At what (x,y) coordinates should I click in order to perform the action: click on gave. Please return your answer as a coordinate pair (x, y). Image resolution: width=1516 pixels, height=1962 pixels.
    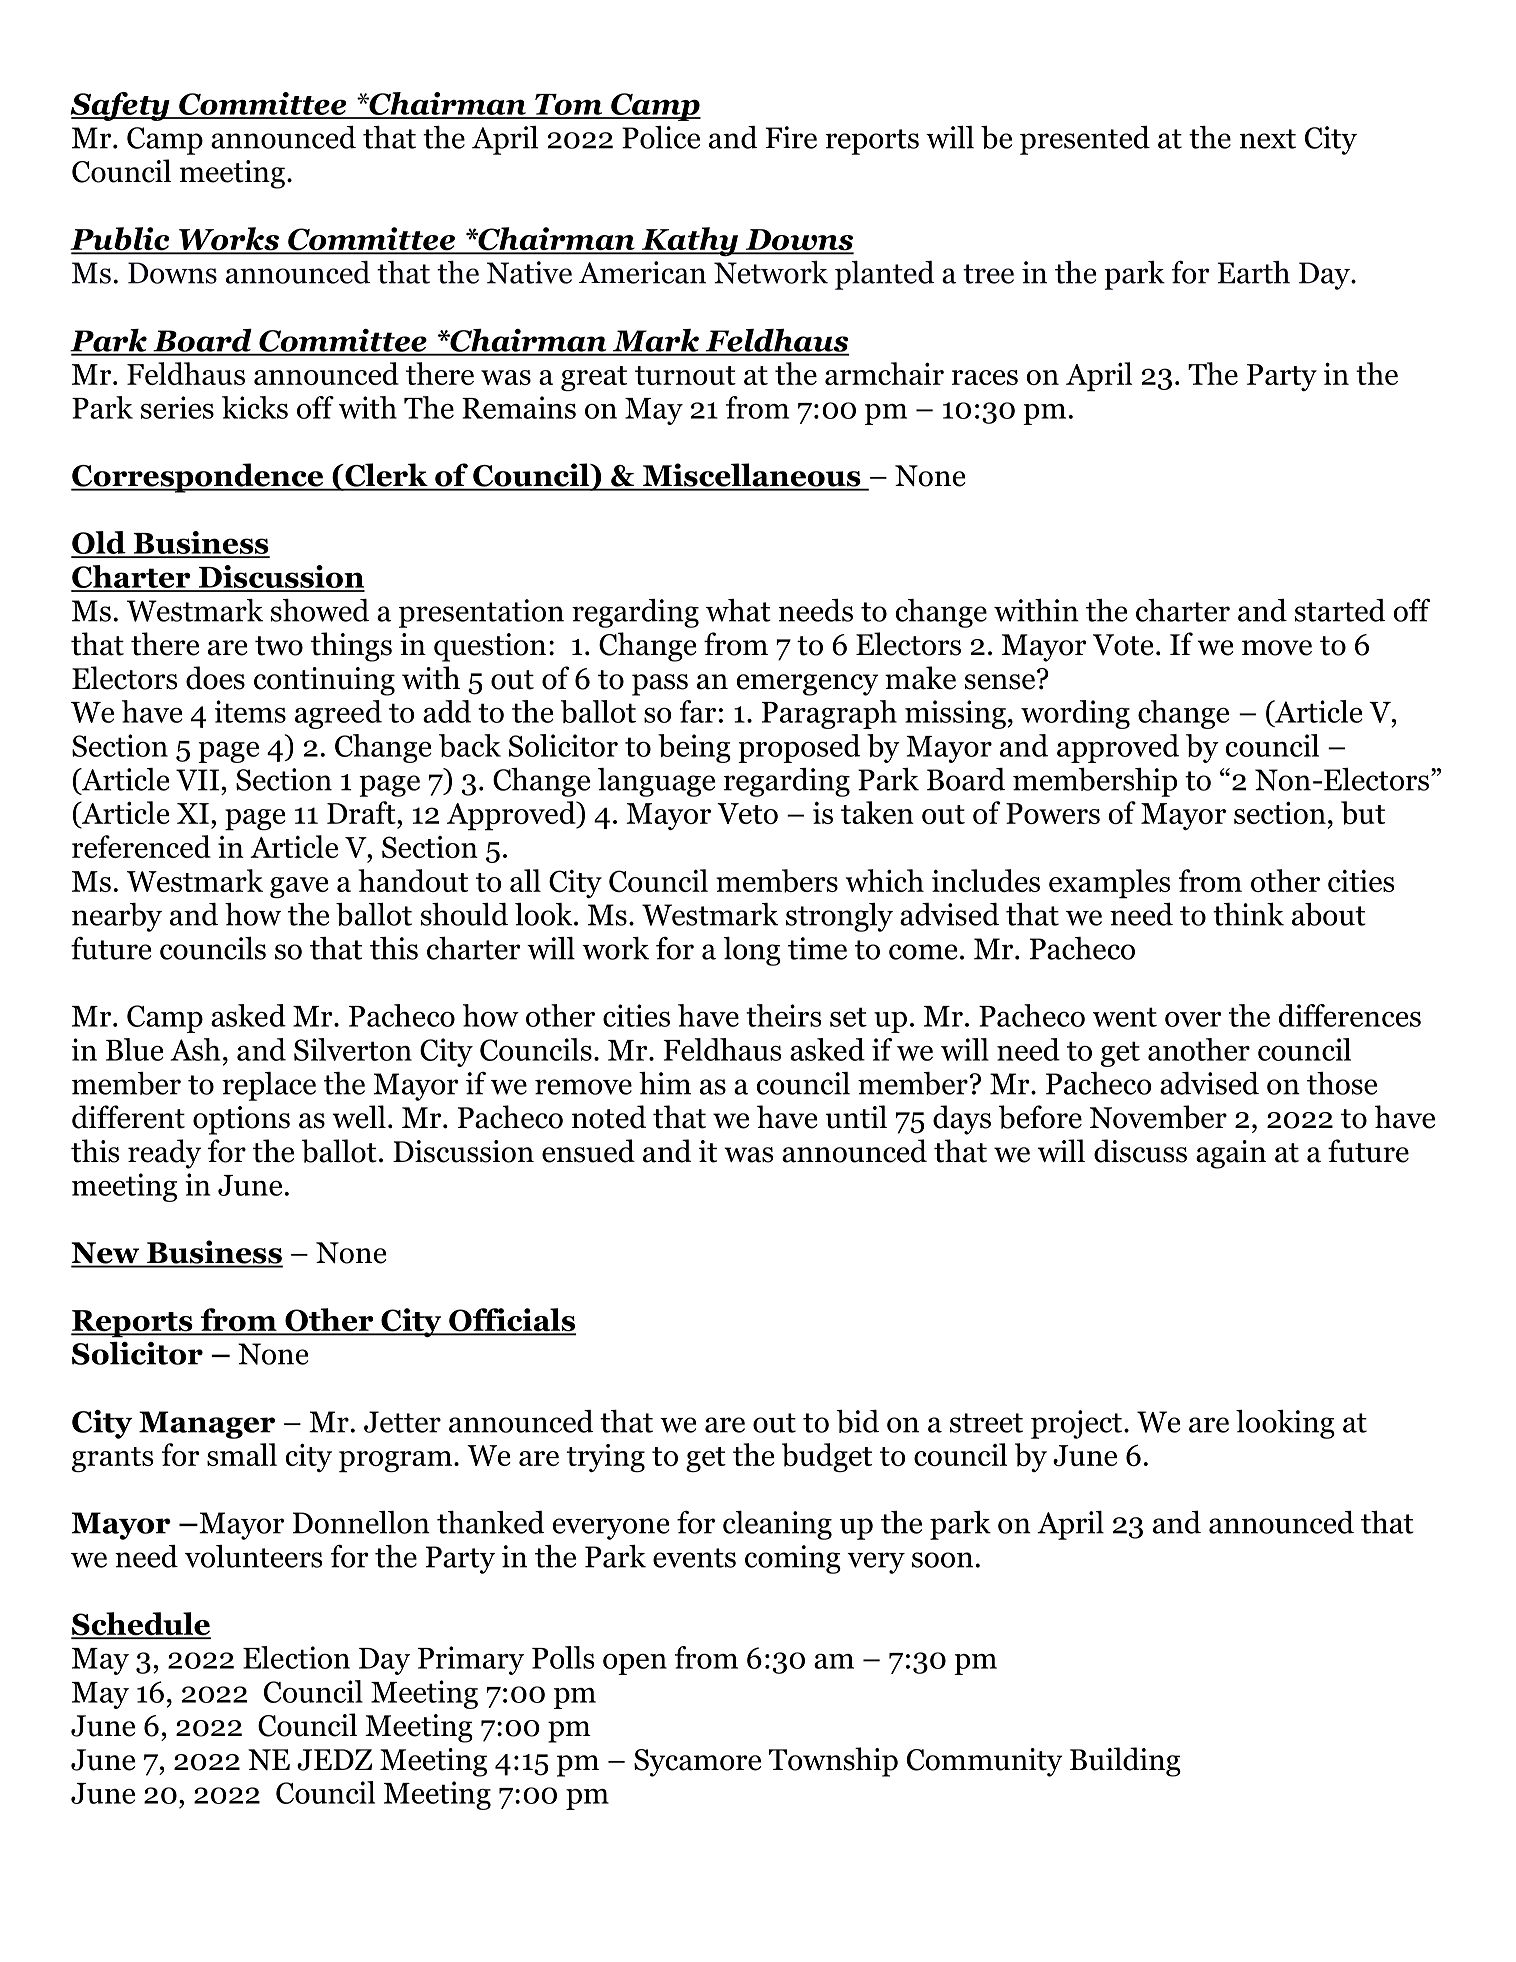
    Looking at the image, I should click on (299, 887).
